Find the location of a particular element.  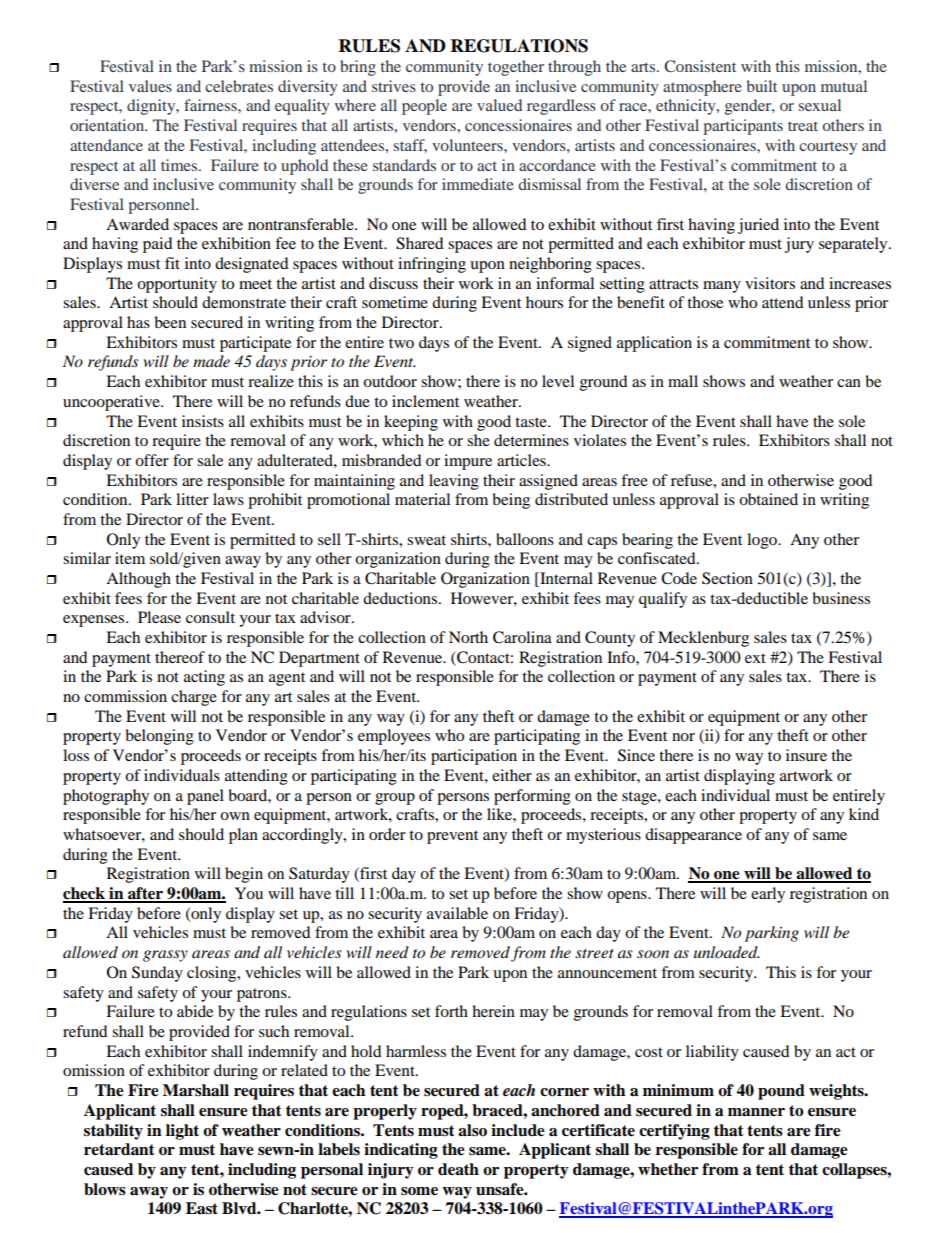

early is located at coordinates (768, 895).
